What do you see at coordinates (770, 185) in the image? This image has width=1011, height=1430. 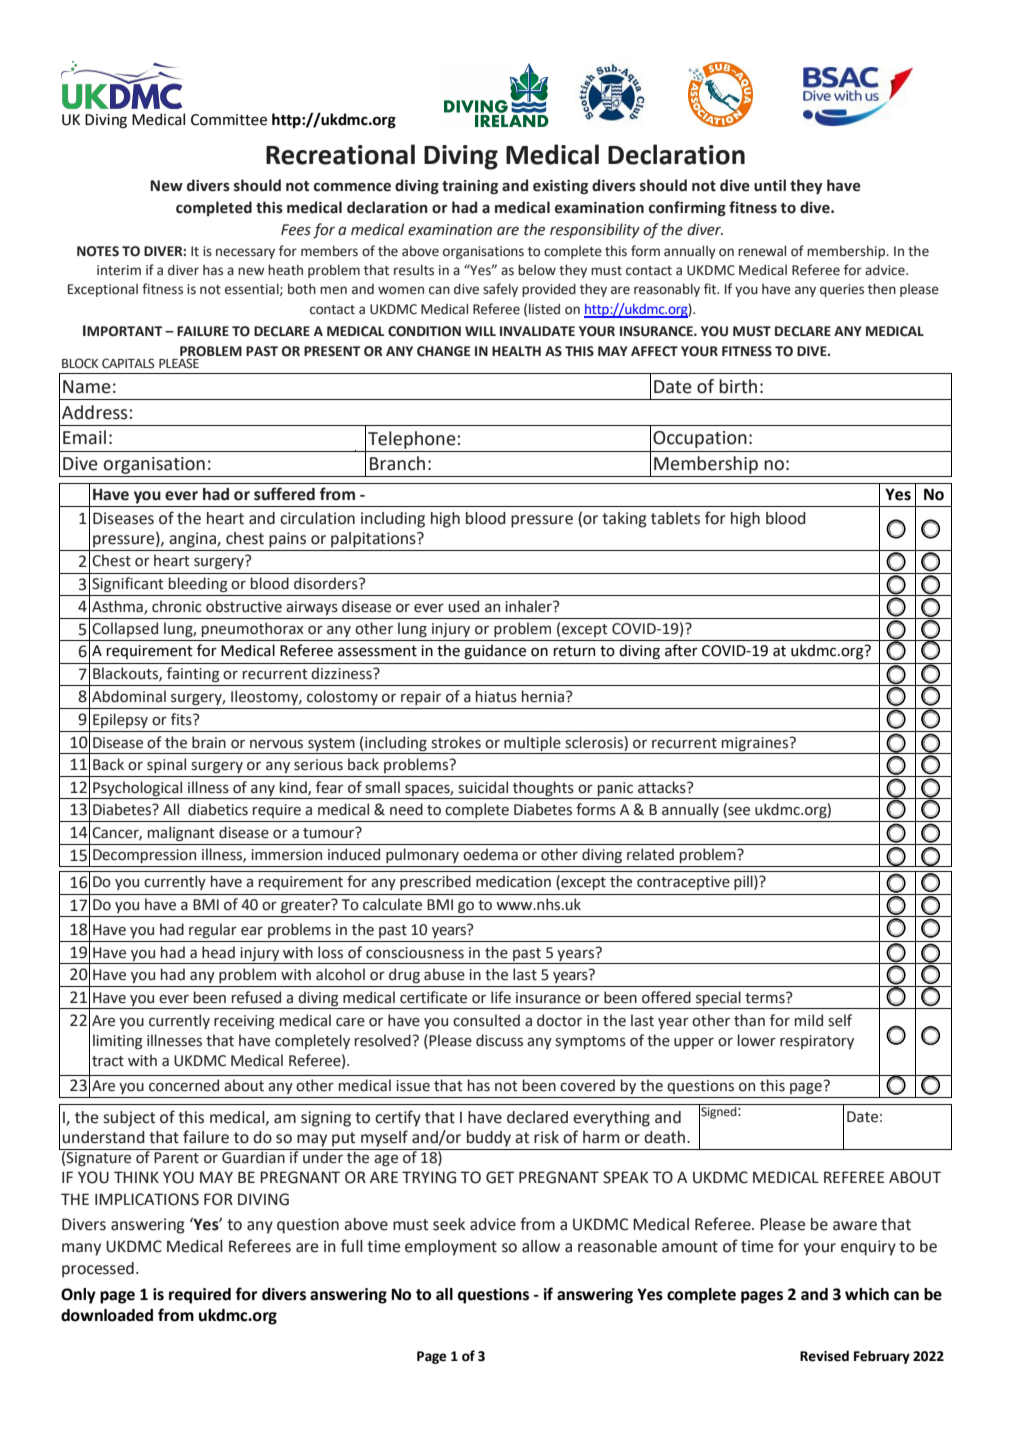 I see `until` at bounding box center [770, 185].
